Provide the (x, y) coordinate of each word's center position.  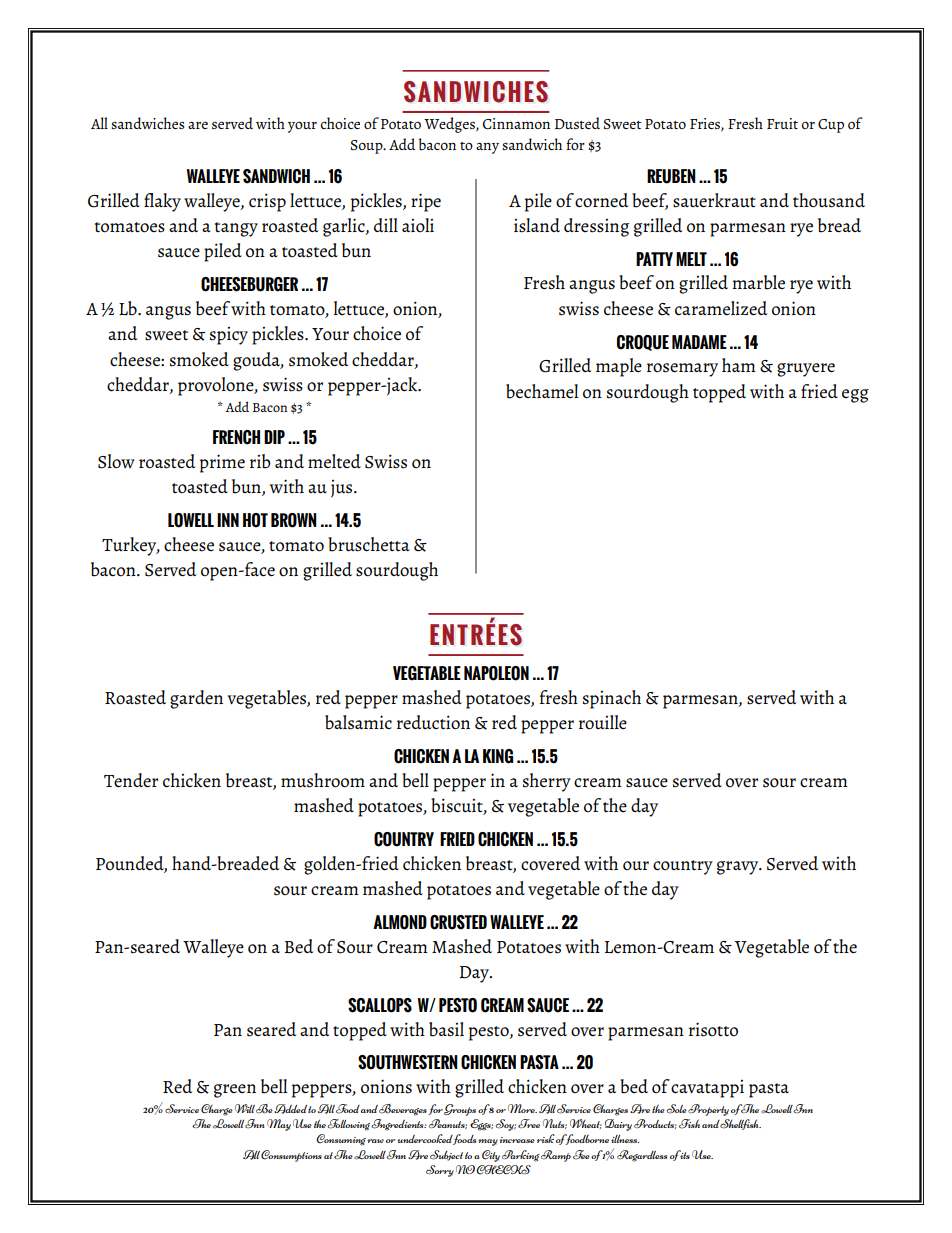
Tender (131, 780)
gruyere (806, 370)
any (487, 148)
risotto (713, 1029)
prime (222, 463)
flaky (162, 202)
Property (708, 1110)
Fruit (782, 123)
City (491, 1156)
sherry (547, 782)
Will (245, 1108)
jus (343, 489)
